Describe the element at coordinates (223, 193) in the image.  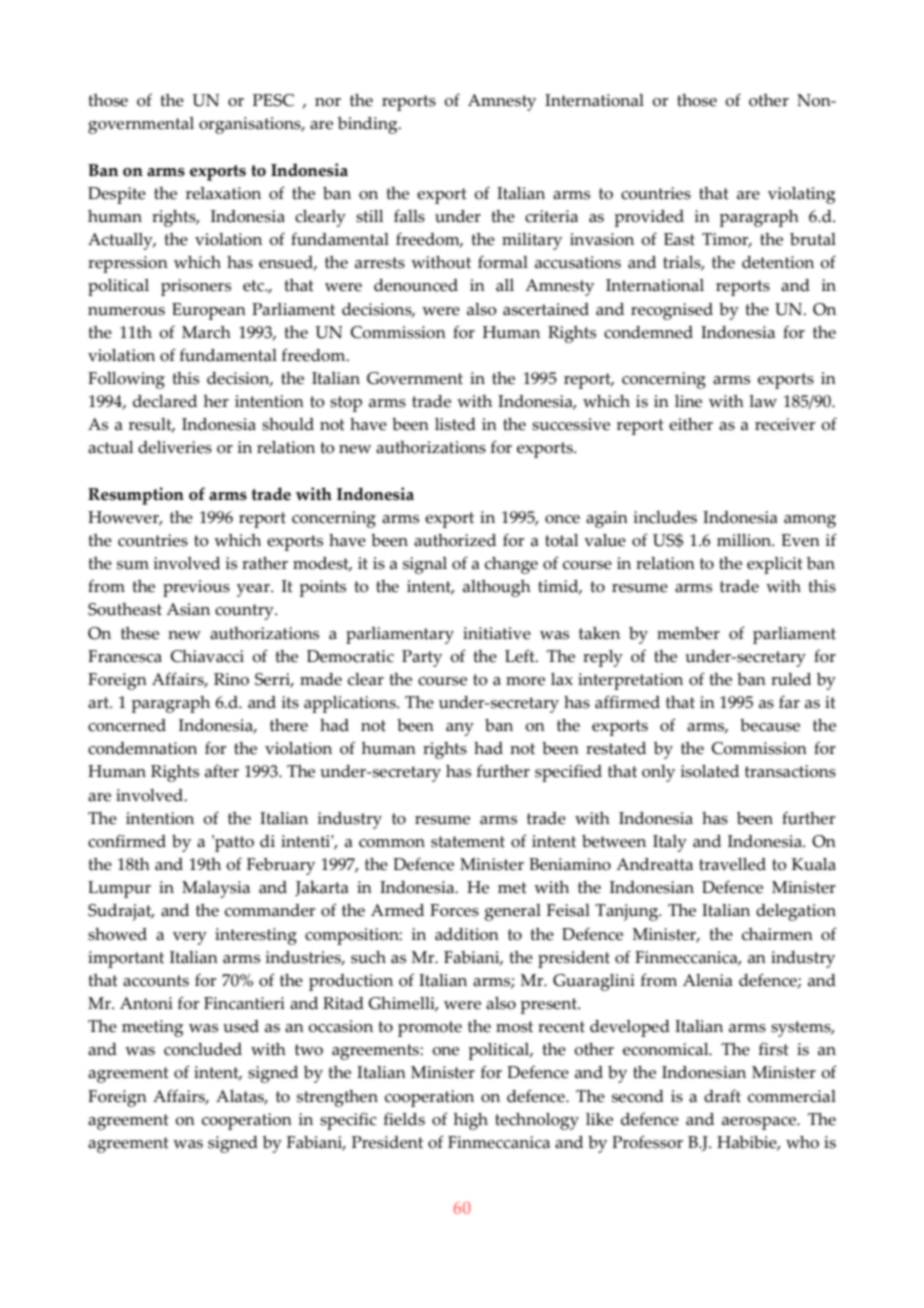
I see `relaxation` at that location.
